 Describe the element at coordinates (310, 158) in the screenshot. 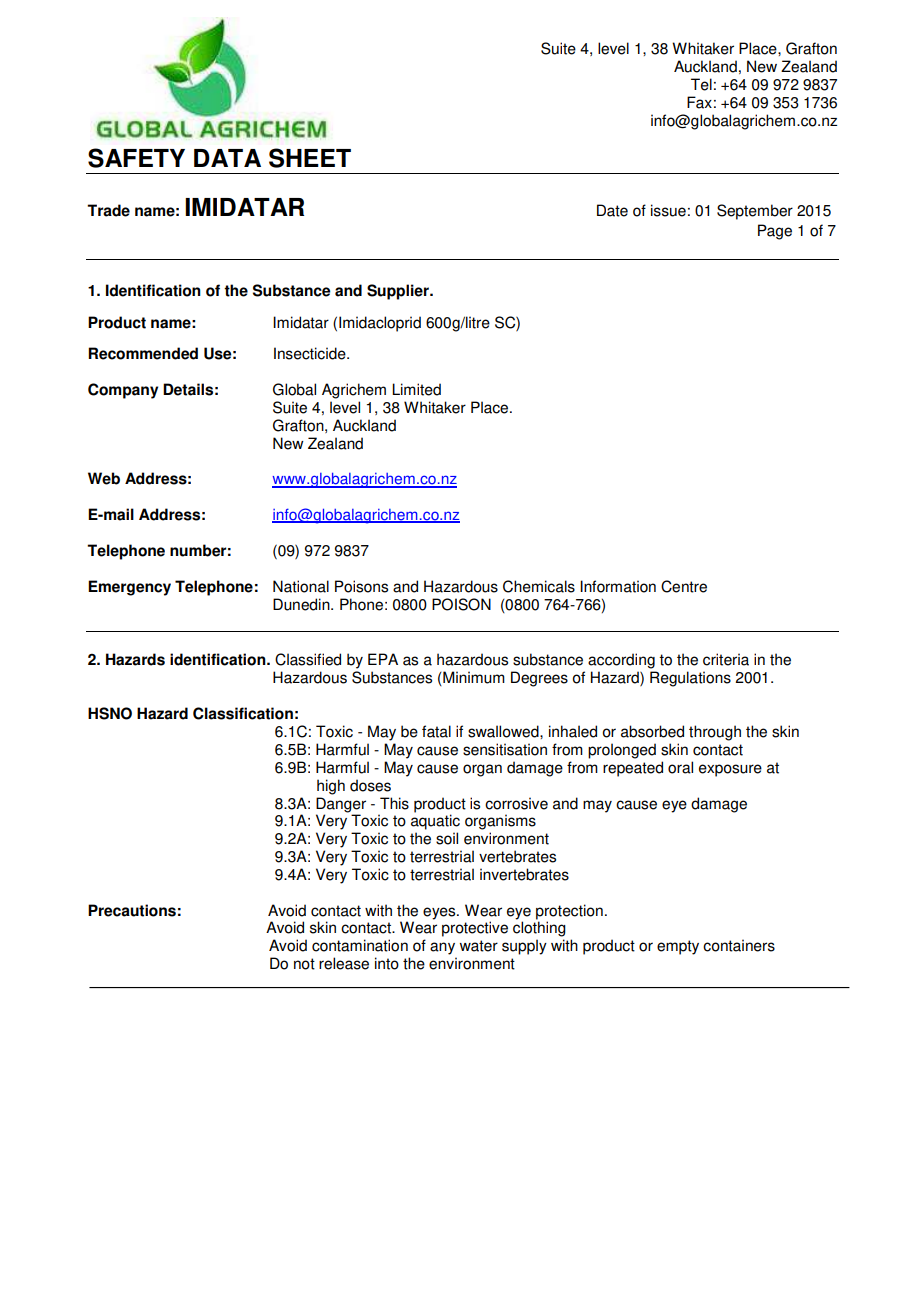

I see `SHEET` at that location.
